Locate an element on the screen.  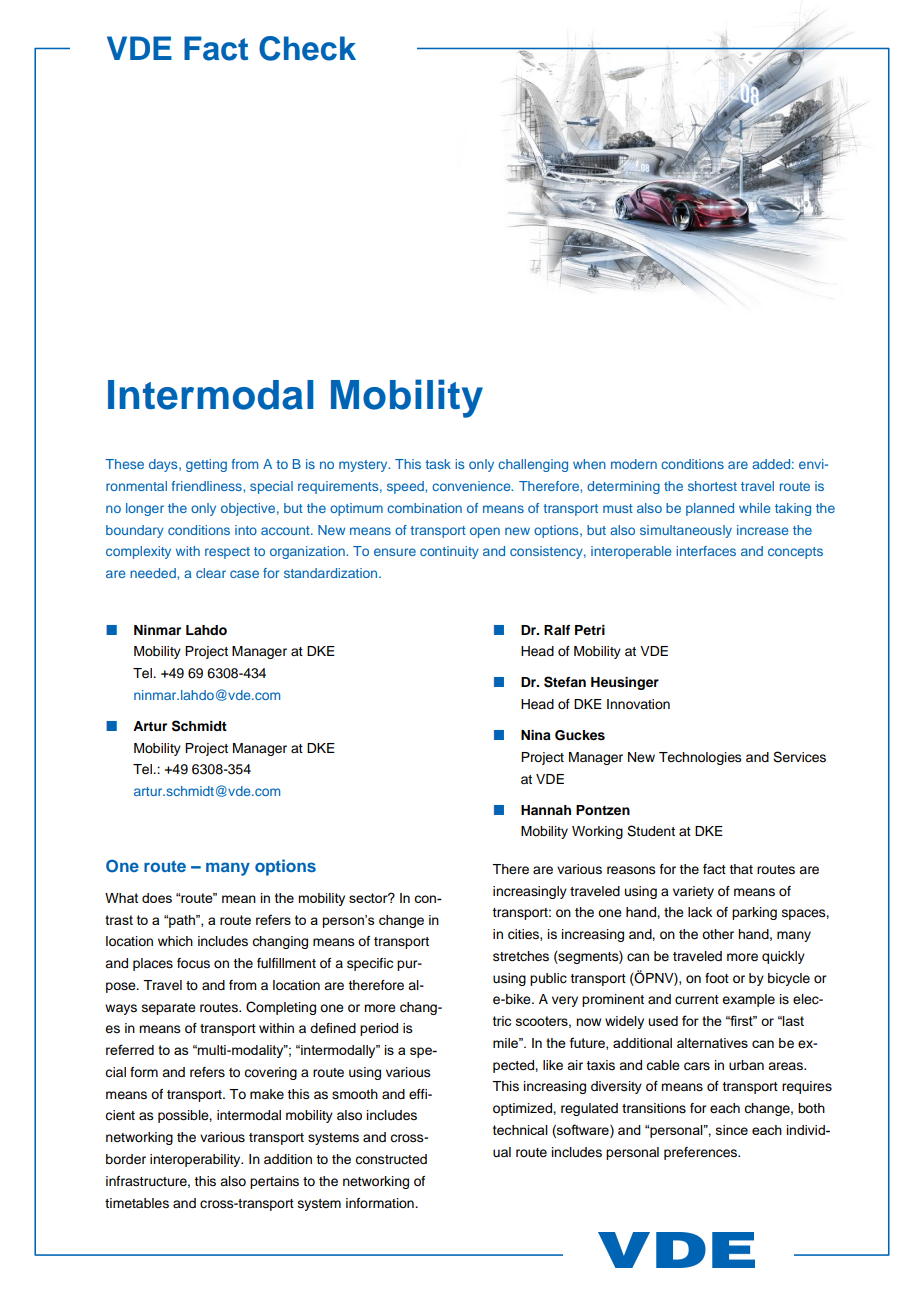
interfaces is located at coordinates (706, 551).
